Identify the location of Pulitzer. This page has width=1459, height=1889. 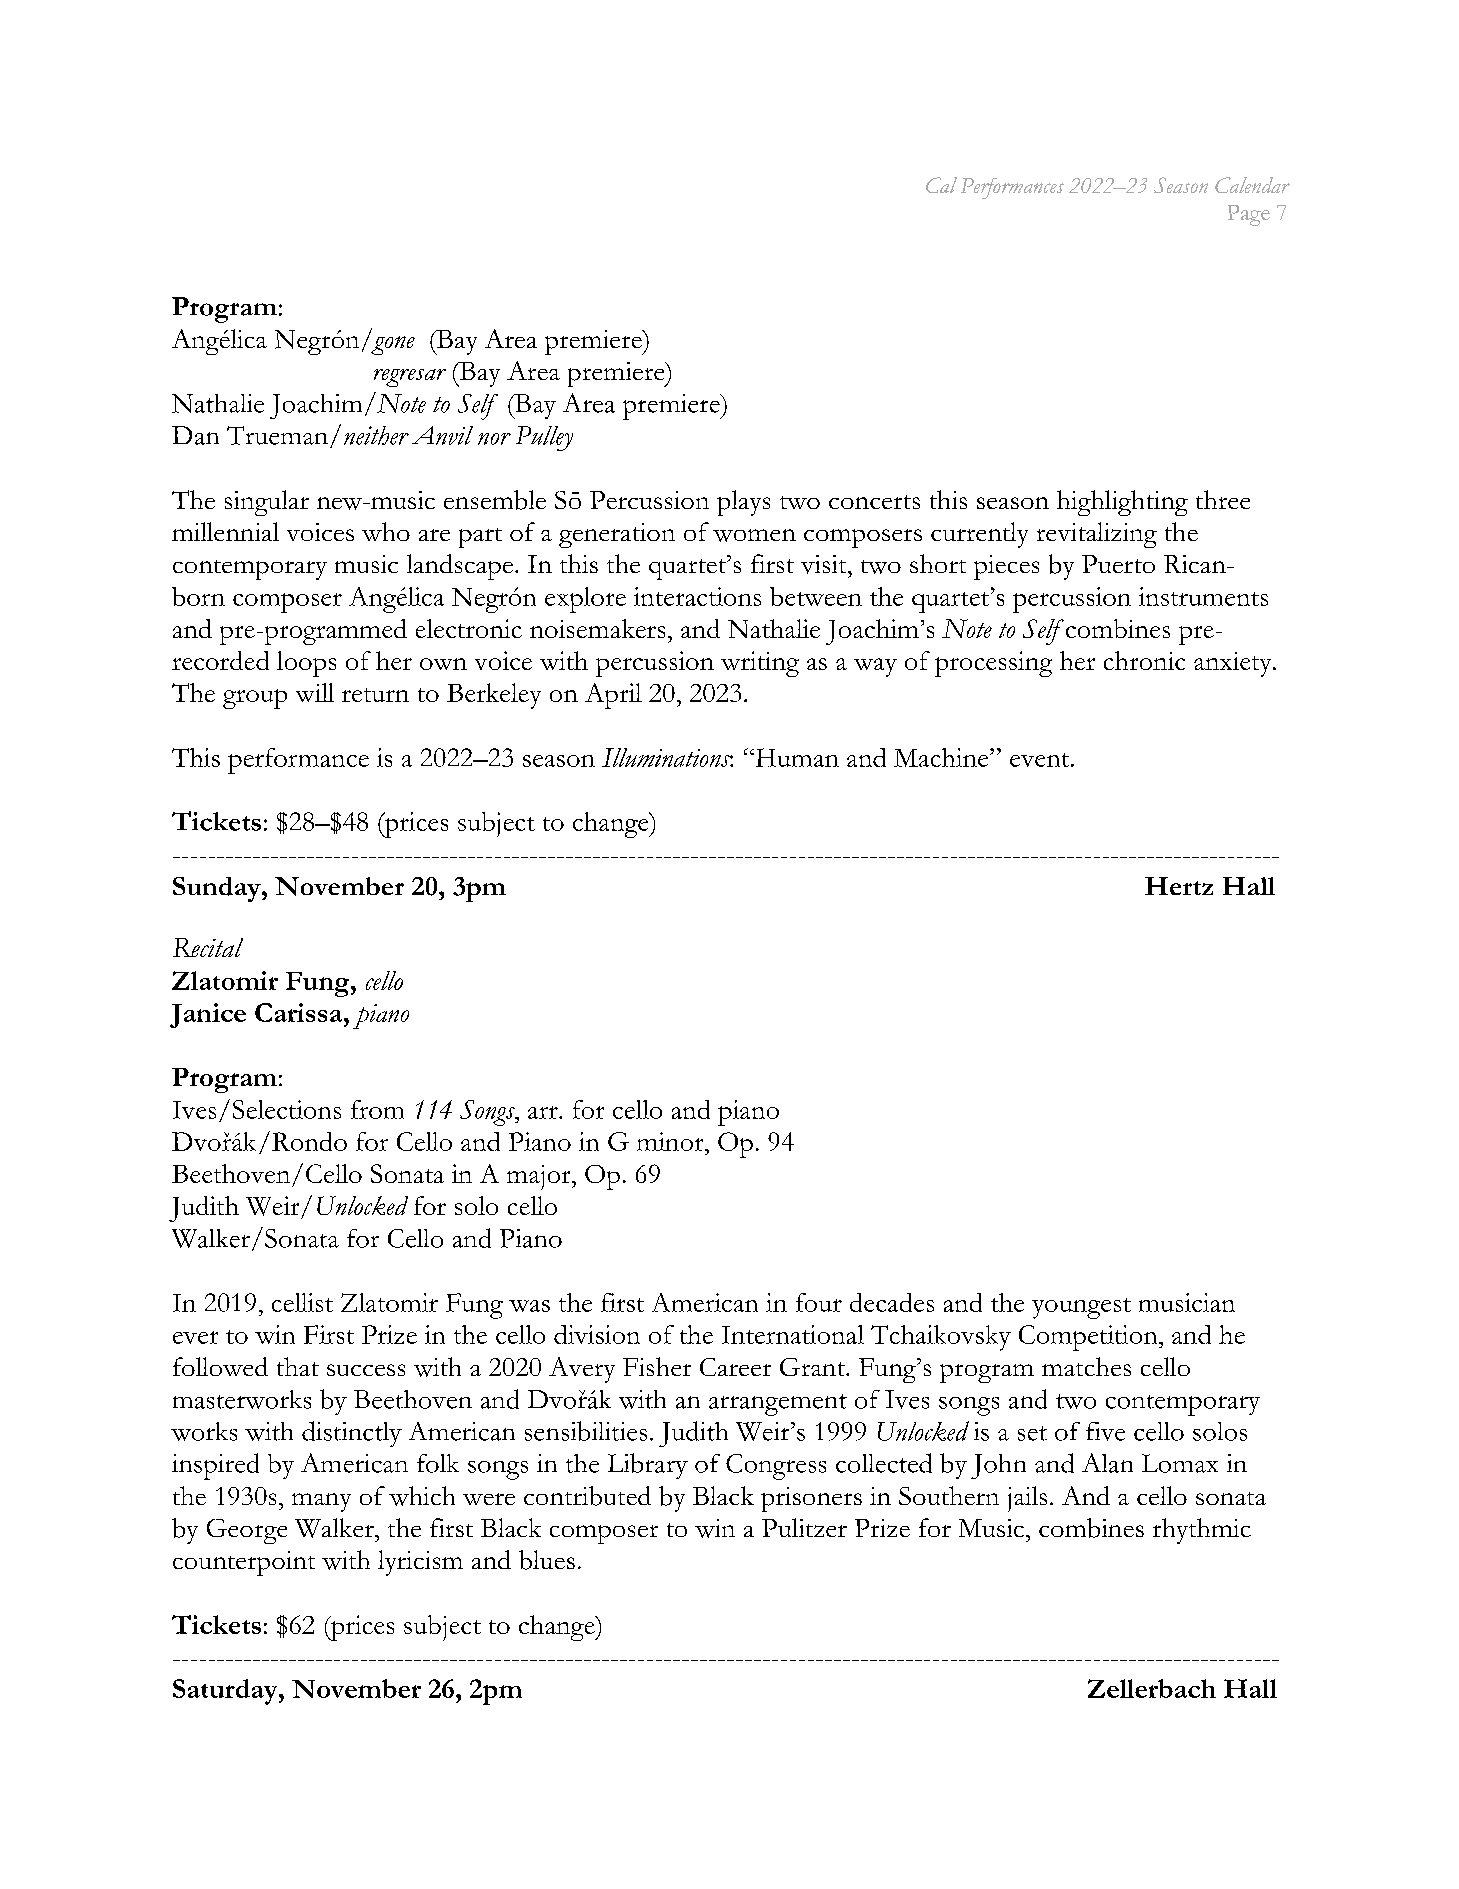
(804, 1527).
